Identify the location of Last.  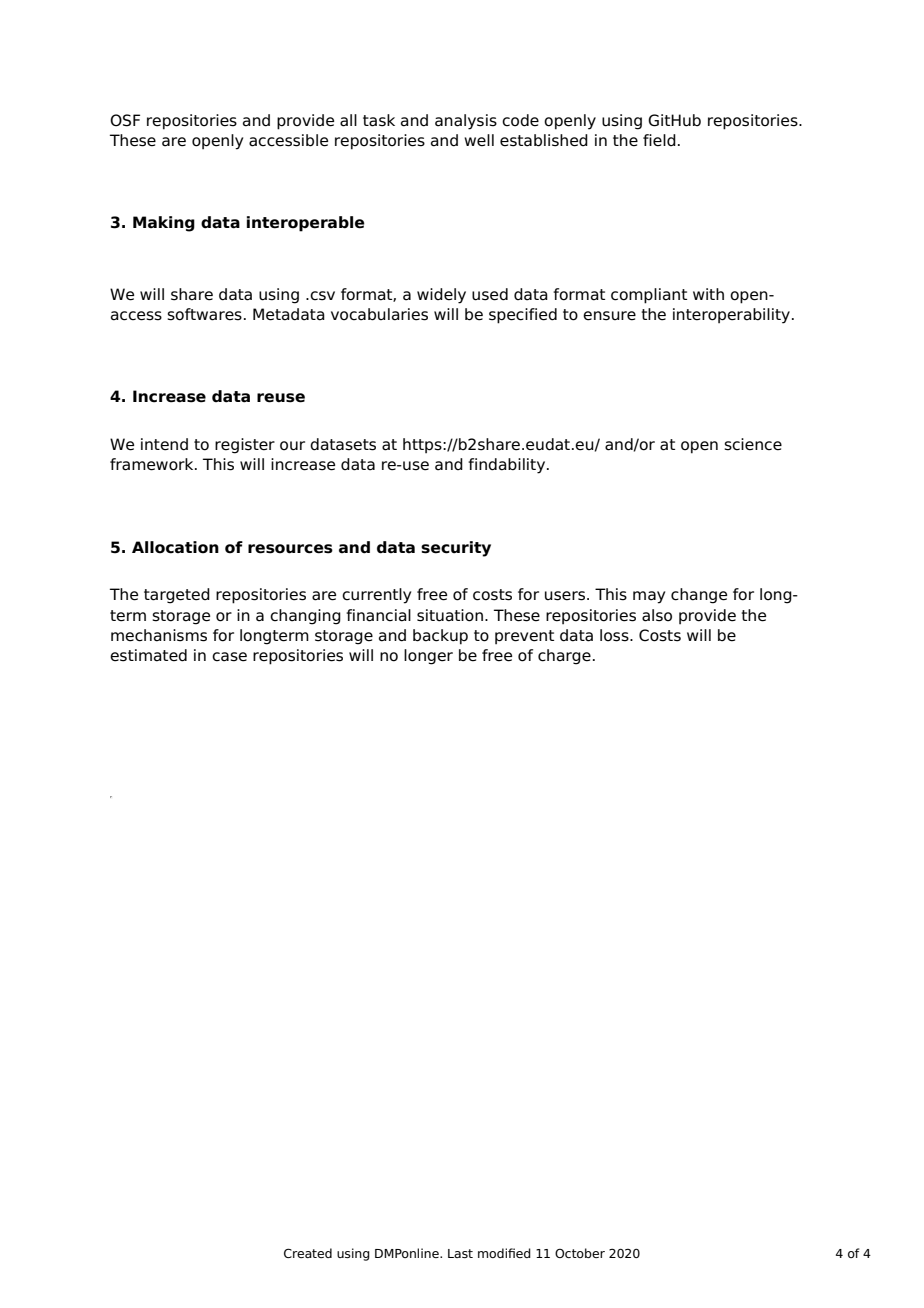
(460, 1253).
